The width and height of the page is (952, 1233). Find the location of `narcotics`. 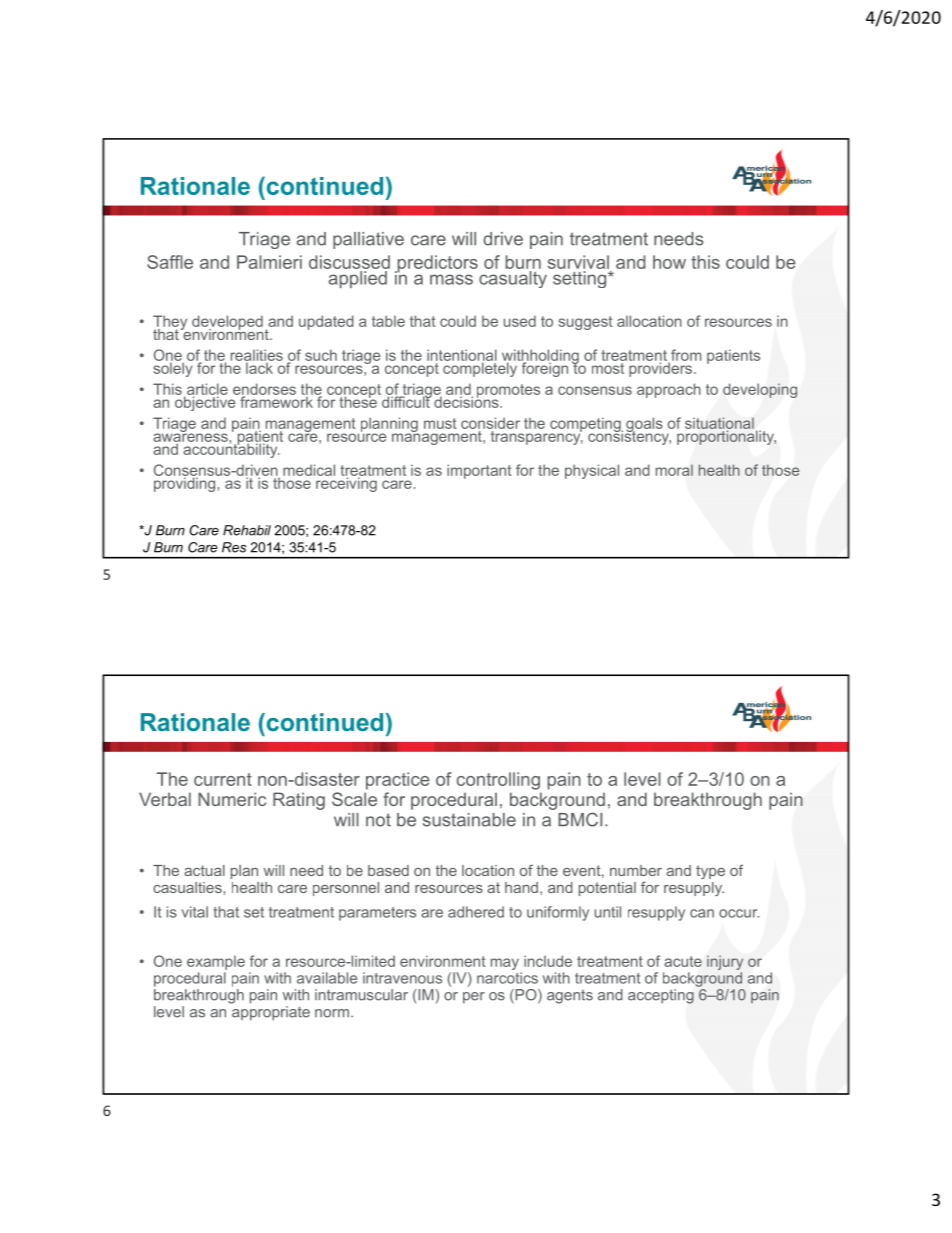

narcotics is located at coordinates (507, 978).
